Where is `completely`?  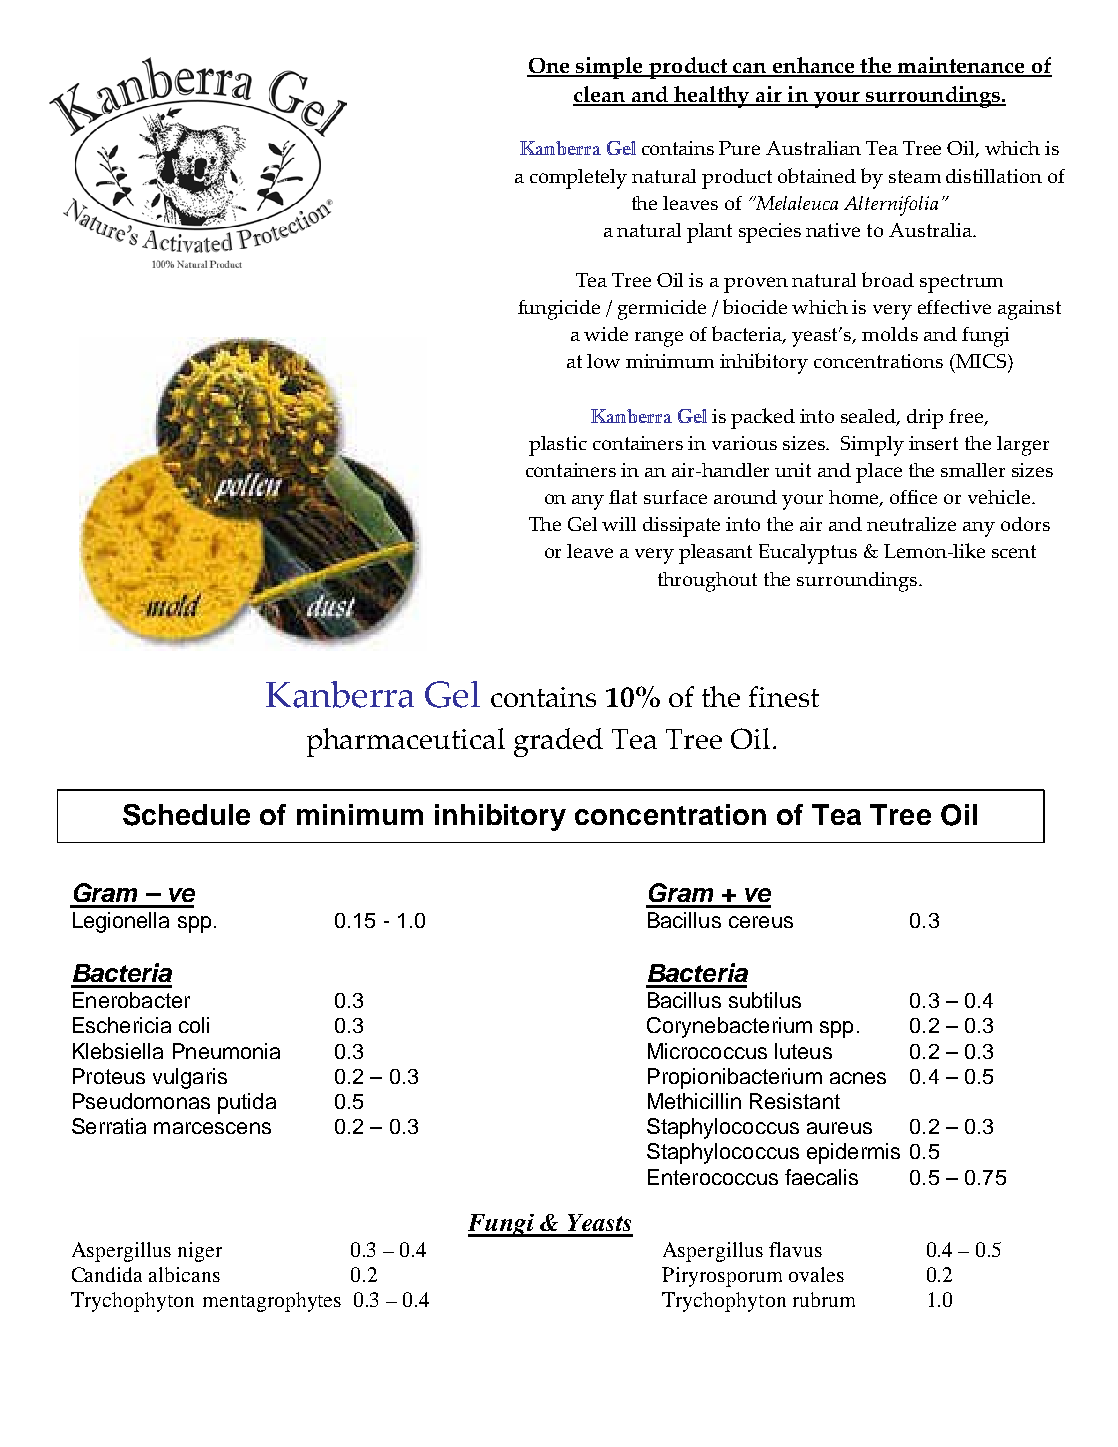 completely is located at coordinates (578, 179).
